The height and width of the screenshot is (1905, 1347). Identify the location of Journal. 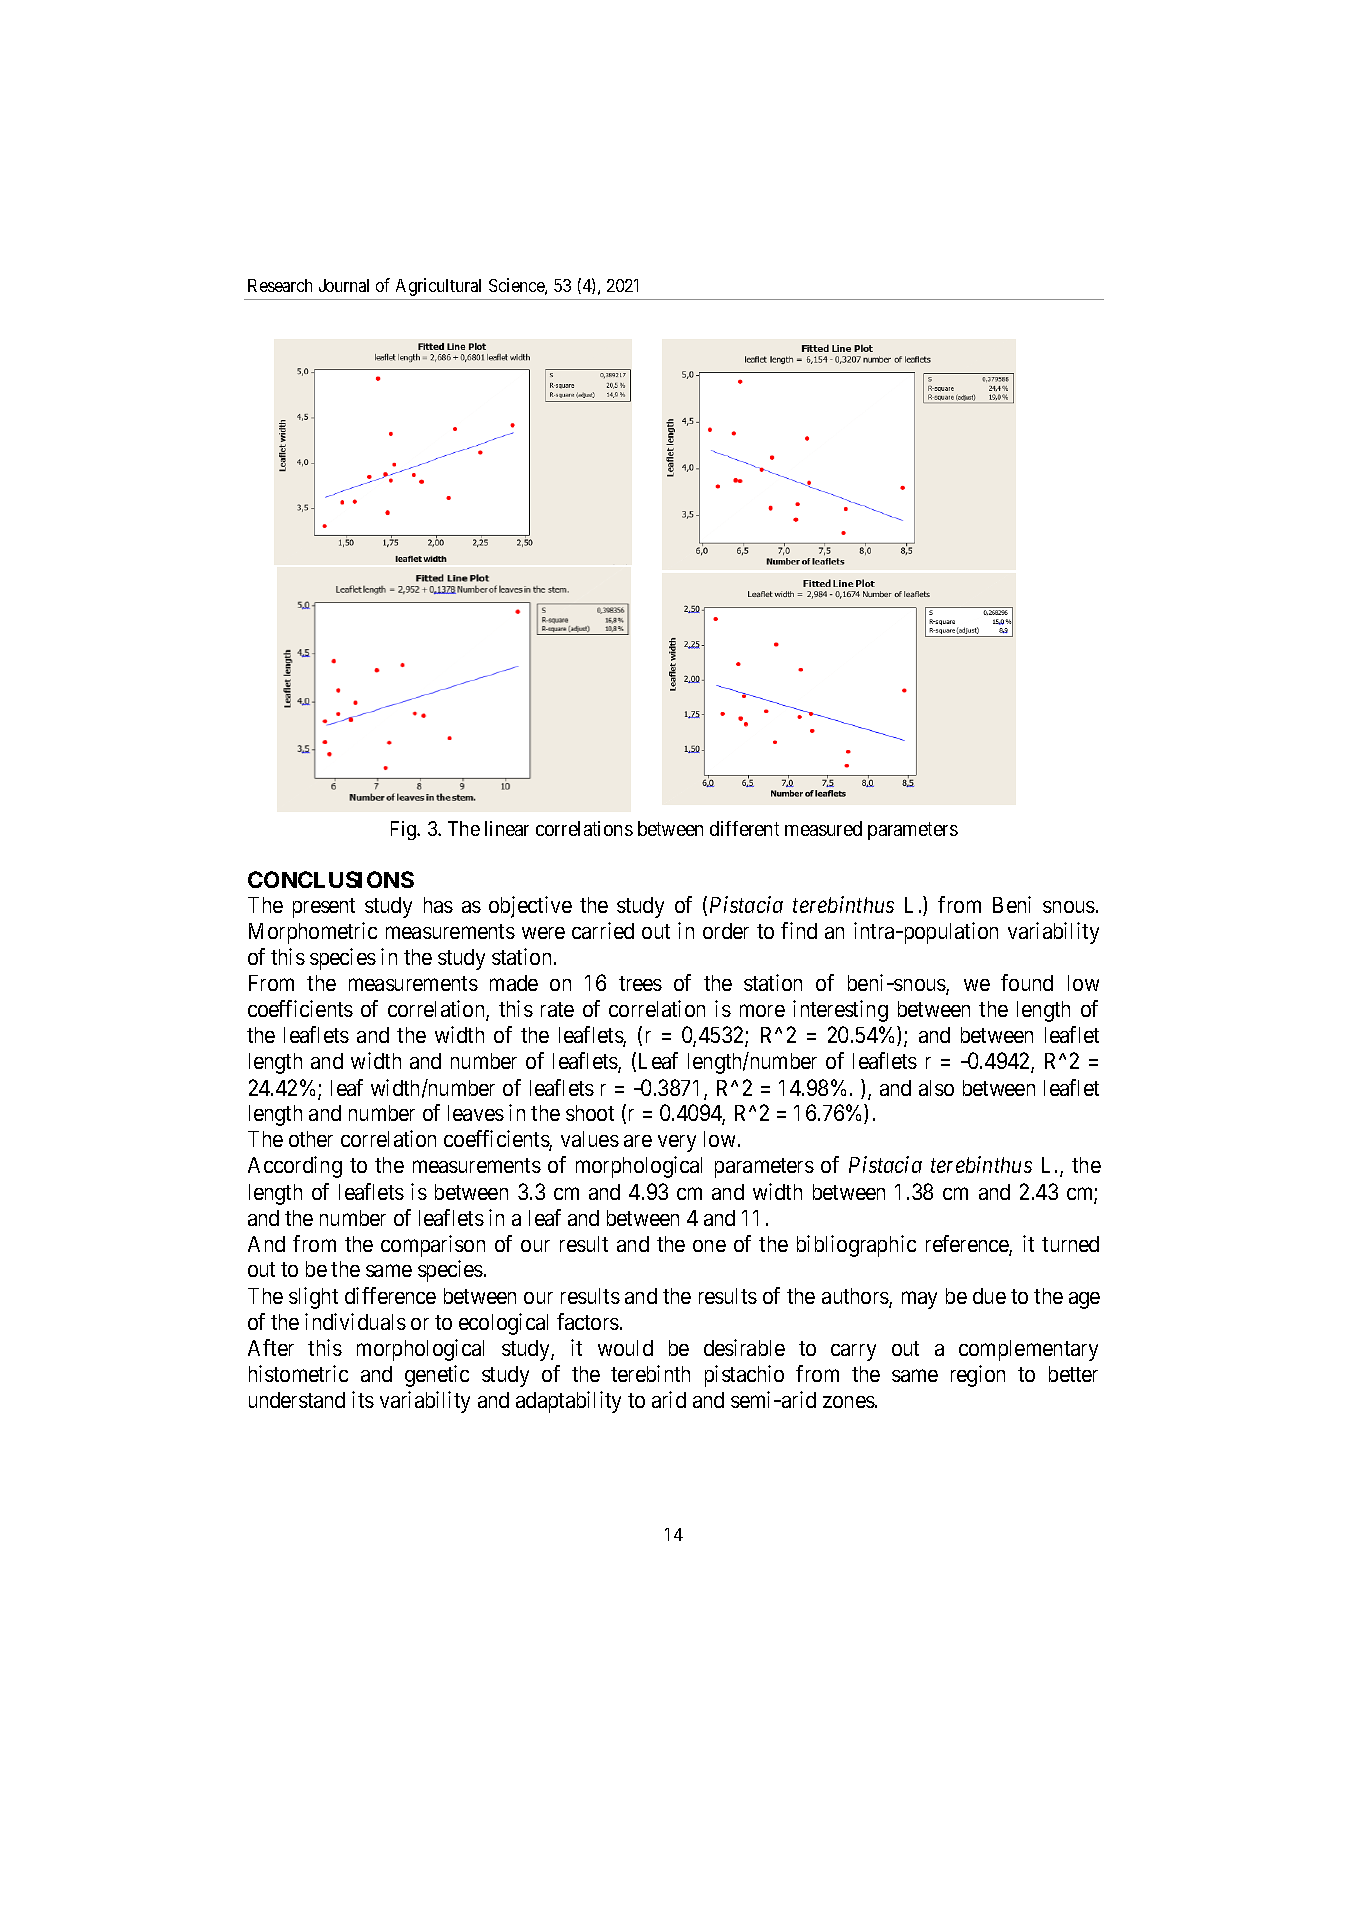
(344, 285).
